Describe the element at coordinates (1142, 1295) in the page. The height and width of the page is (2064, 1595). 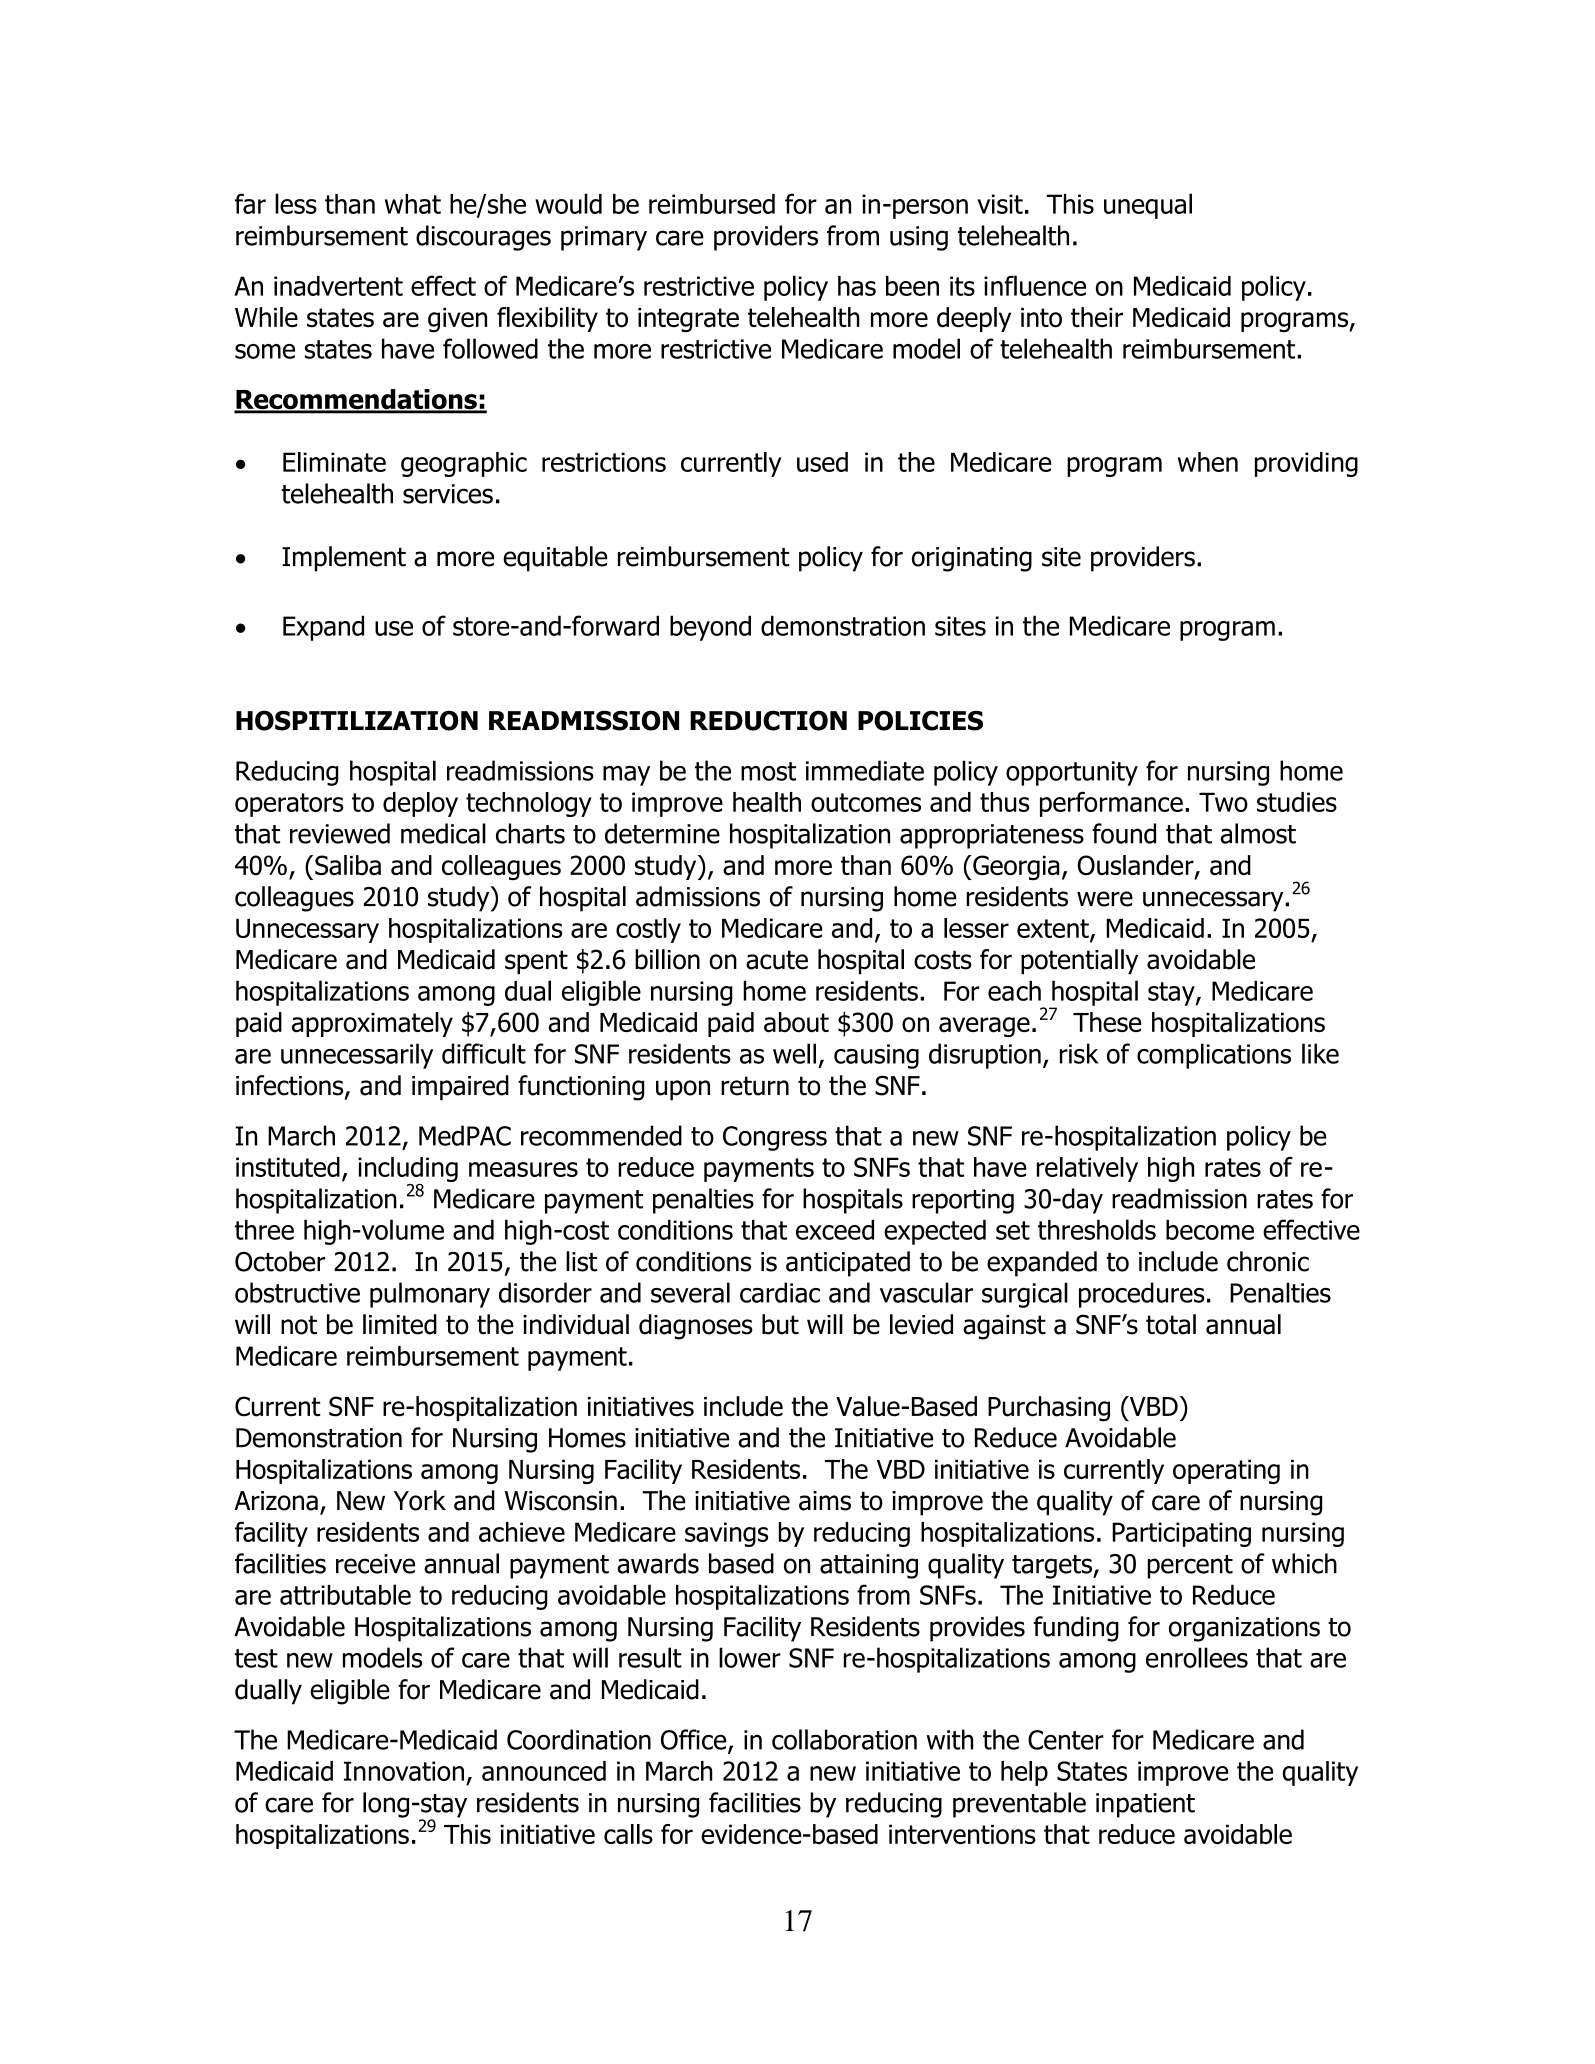
I see `procedures` at that location.
